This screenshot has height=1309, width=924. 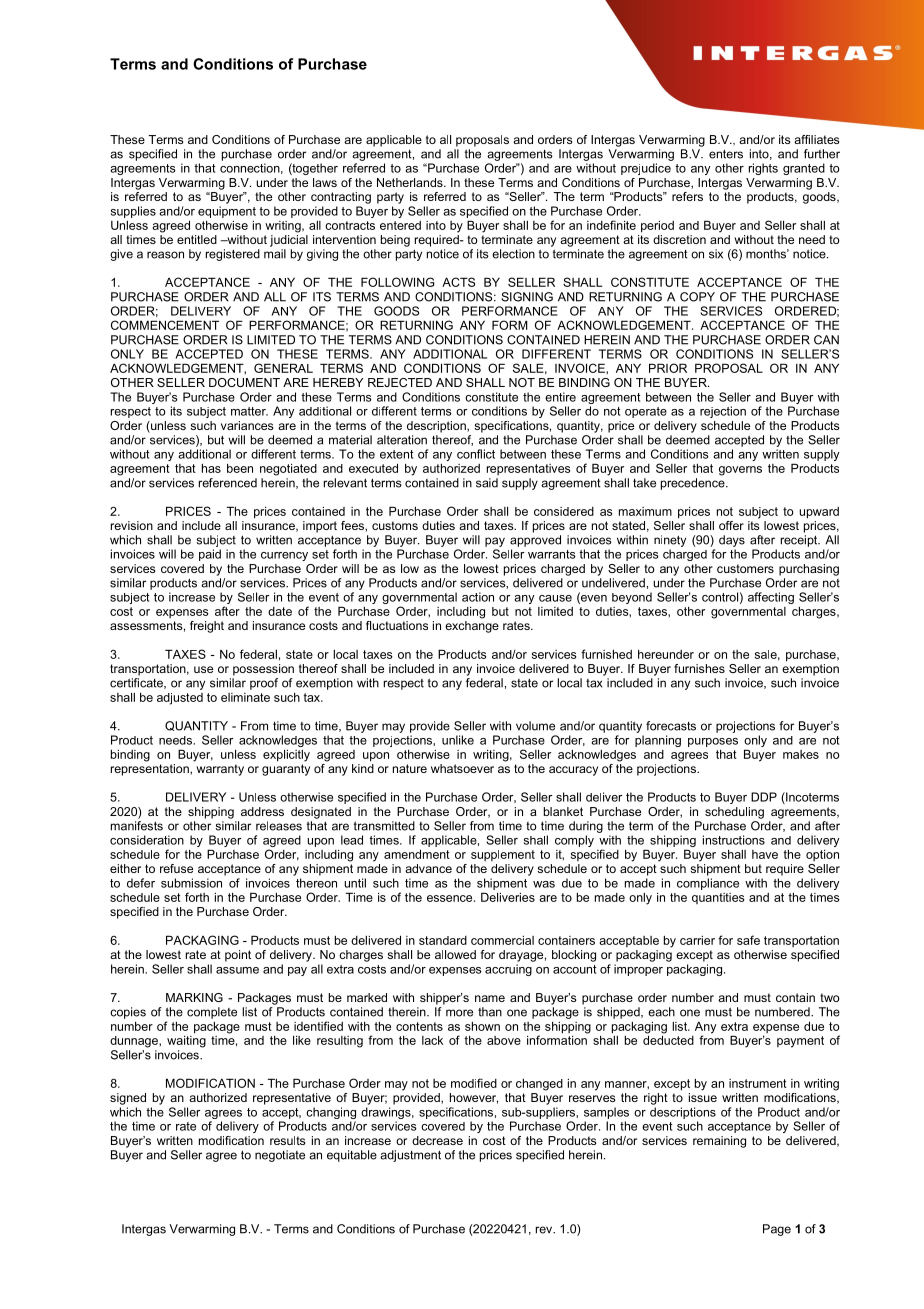 What do you see at coordinates (180, 699) in the screenshot?
I see `adjusted` at bounding box center [180, 699].
